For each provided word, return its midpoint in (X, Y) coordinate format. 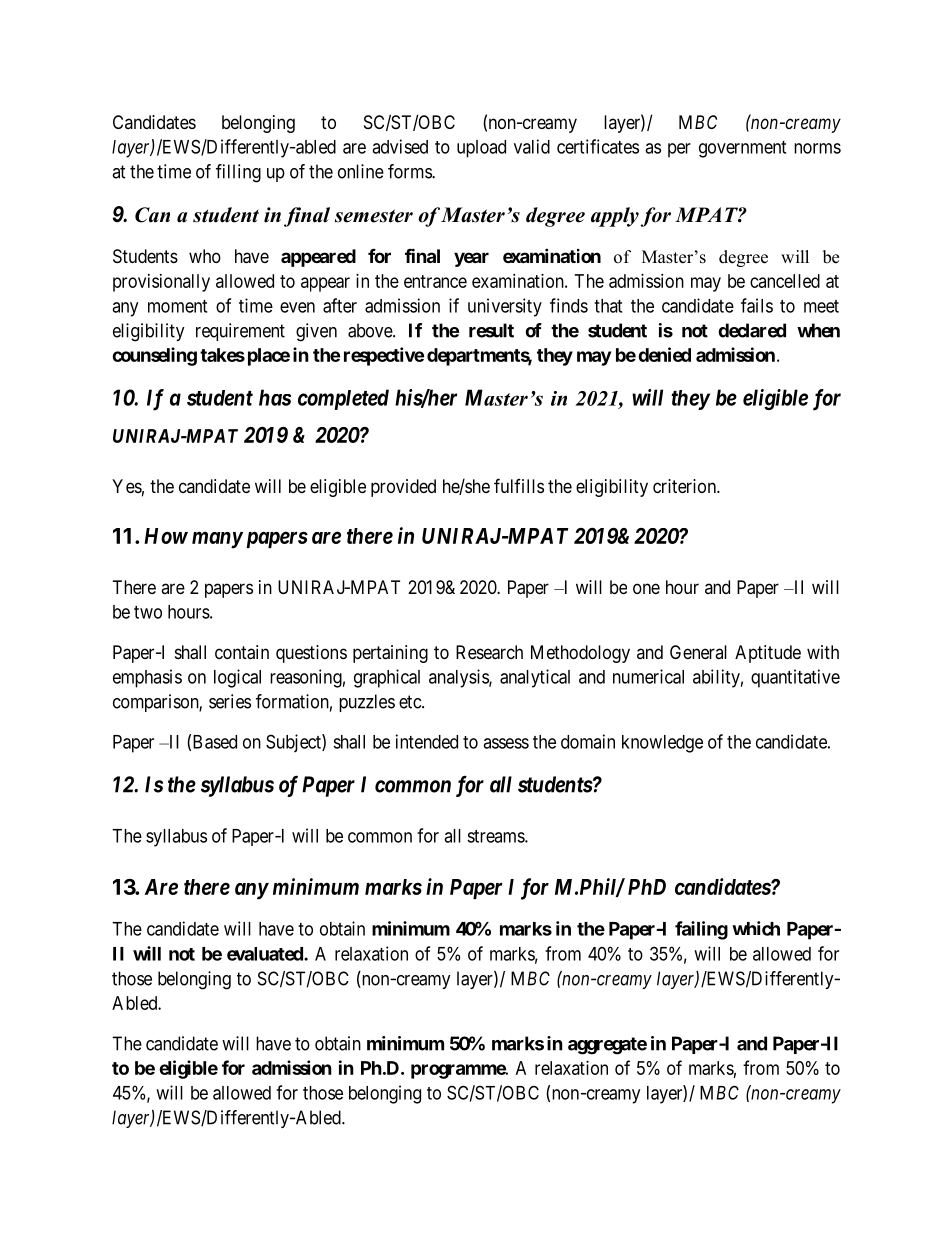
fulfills (519, 485)
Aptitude (768, 654)
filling (238, 173)
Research (489, 652)
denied (664, 354)
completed (343, 399)
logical (237, 678)
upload (481, 149)
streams (496, 836)
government (742, 149)
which (756, 928)
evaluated (266, 954)
